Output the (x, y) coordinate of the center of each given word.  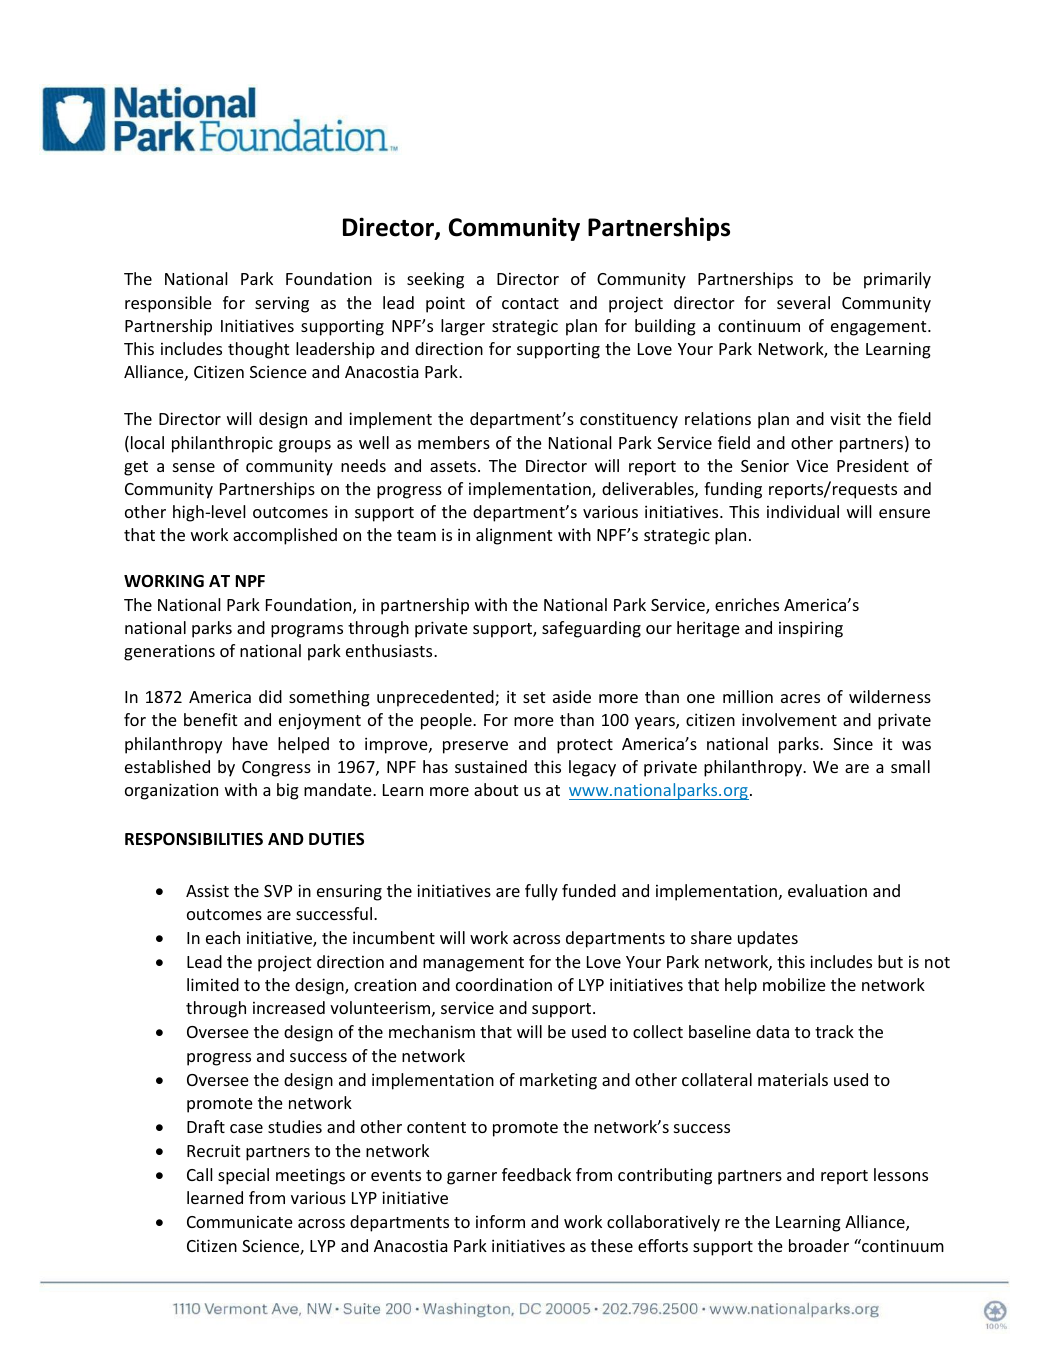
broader (819, 1245)
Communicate (240, 1222)
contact (530, 303)
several (803, 302)
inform (500, 1221)
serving (282, 304)
